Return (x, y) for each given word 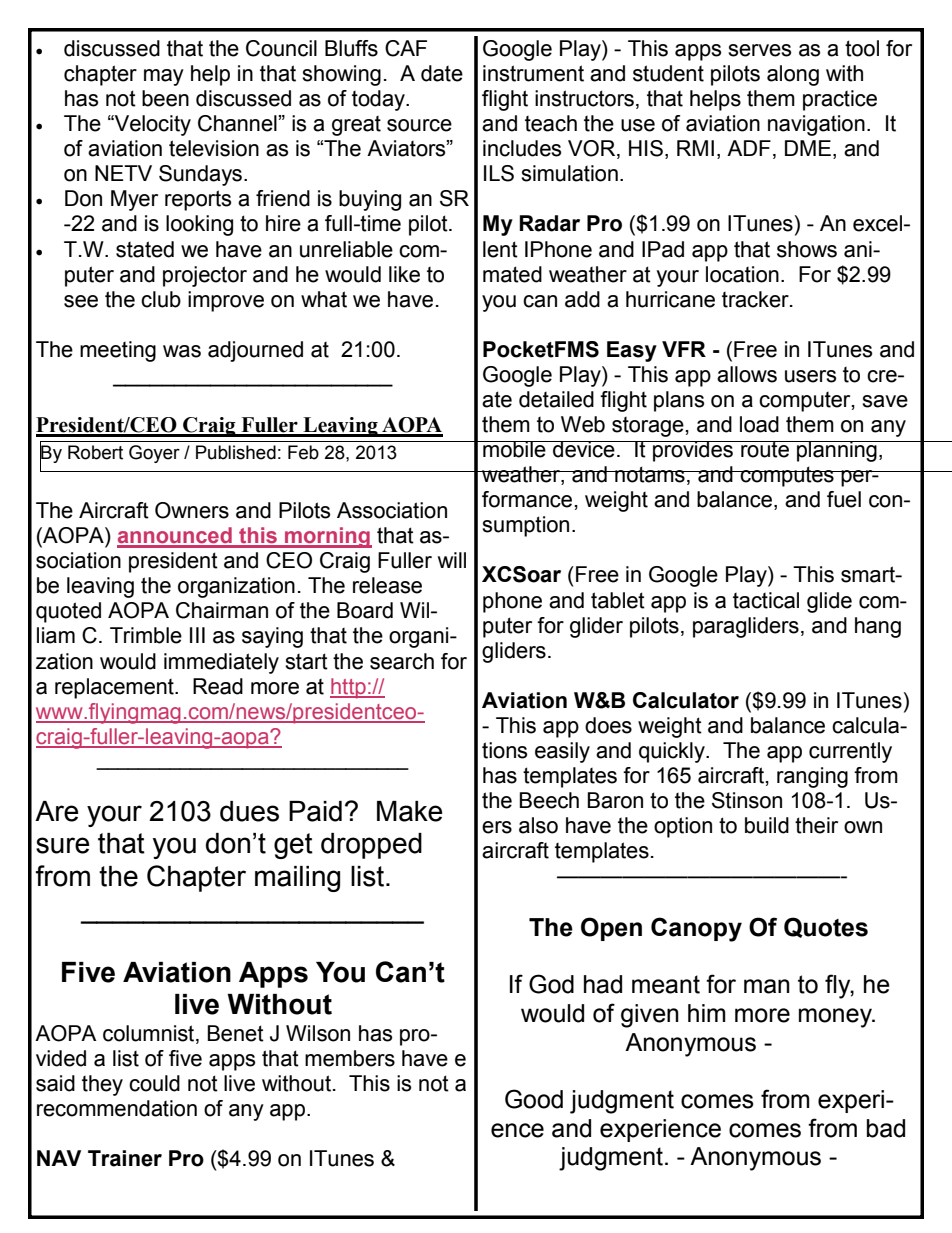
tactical (766, 600)
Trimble (146, 635)
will (452, 560)
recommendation (117, 1108)
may (164, 77)
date (442, 73)
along (793, 75)
